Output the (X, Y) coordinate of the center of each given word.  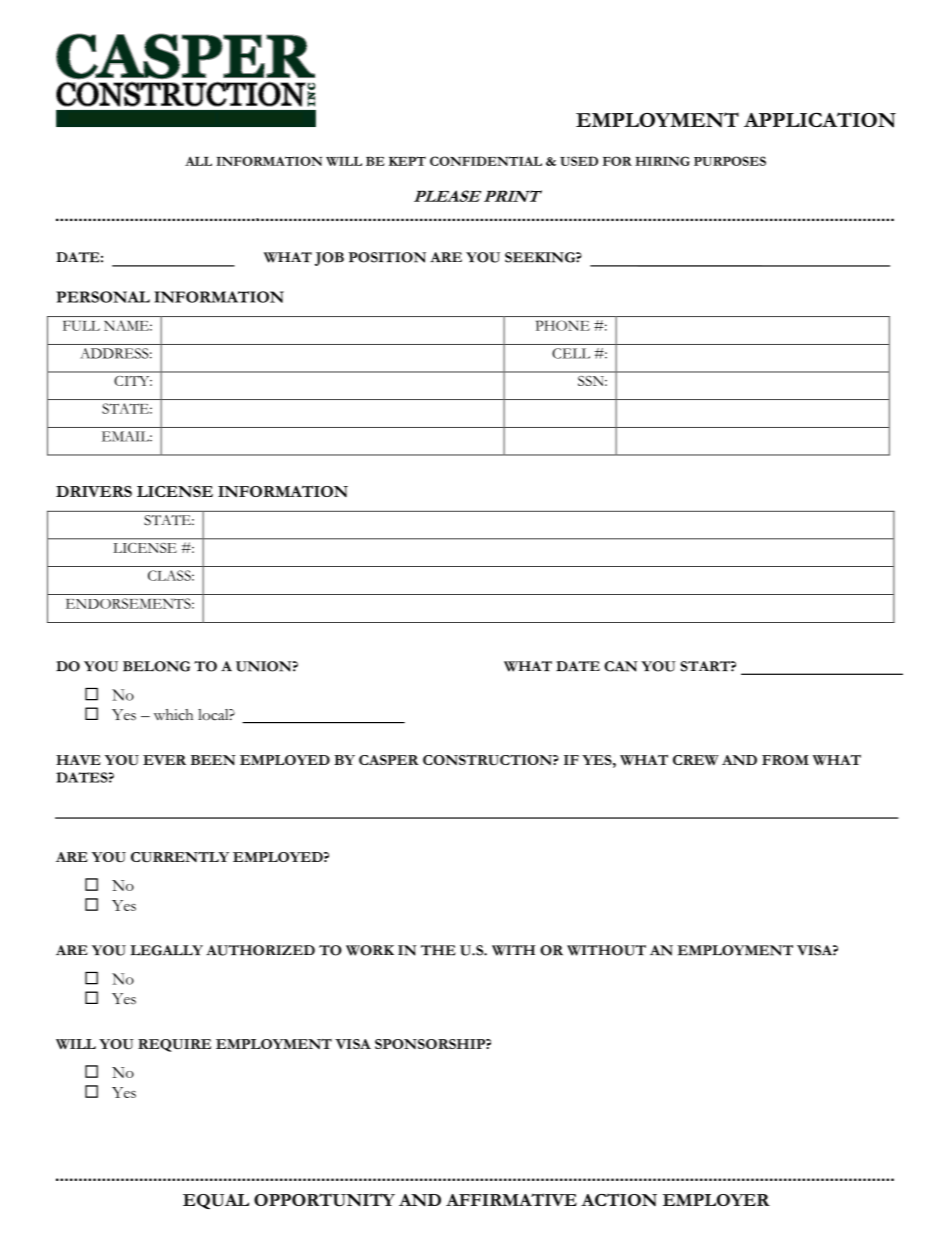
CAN (621, 666)
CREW (696, 760)
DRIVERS (94, 491)
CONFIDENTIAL (486, 161)
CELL (571, 353)
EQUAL (216, 1201)
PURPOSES (730, 161)
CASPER (389, 760)
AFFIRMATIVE (511, 1199)
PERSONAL (103, 297)
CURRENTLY (180, 857)
